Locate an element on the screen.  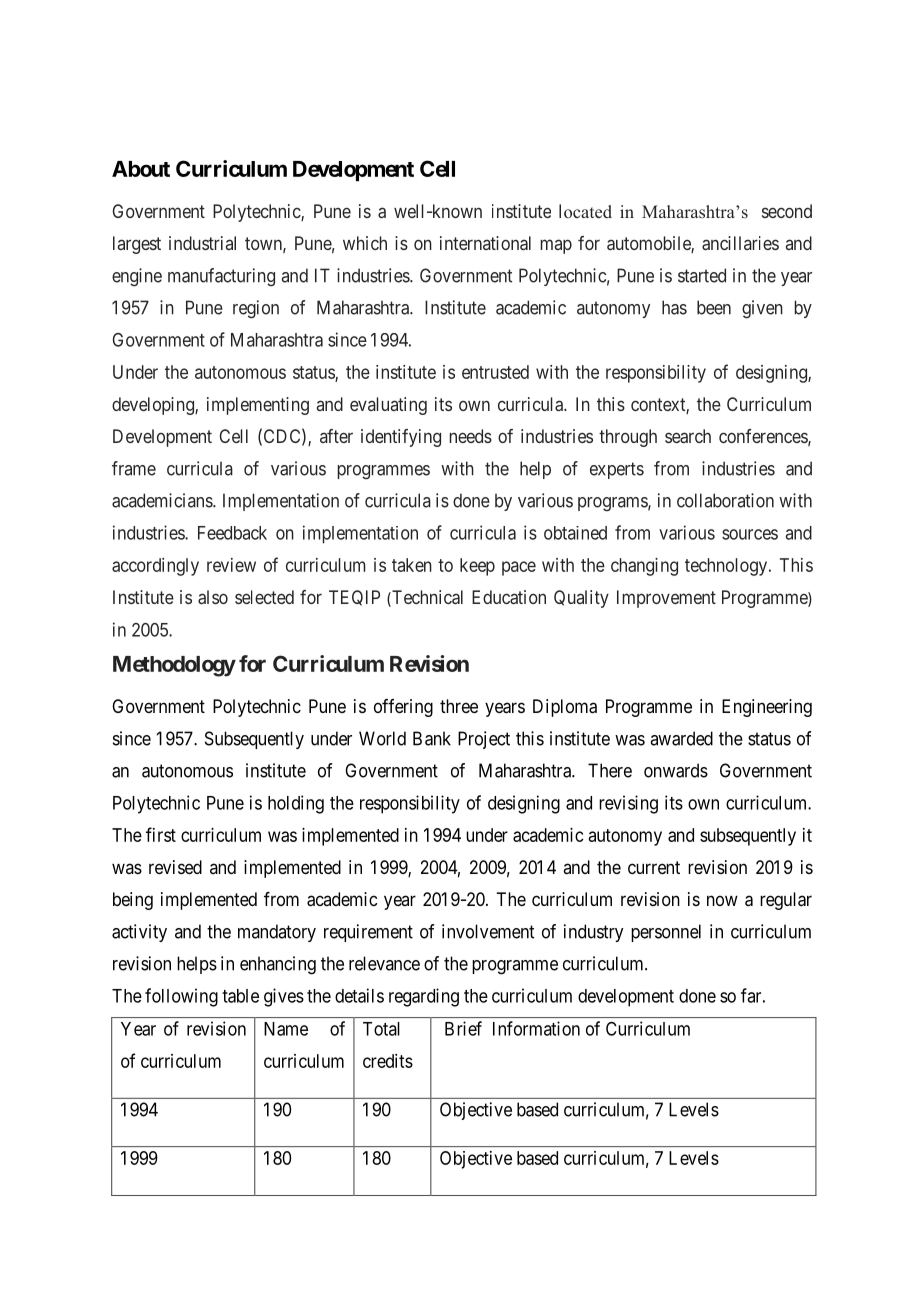
industrial is located at coordinates (202, 243).
